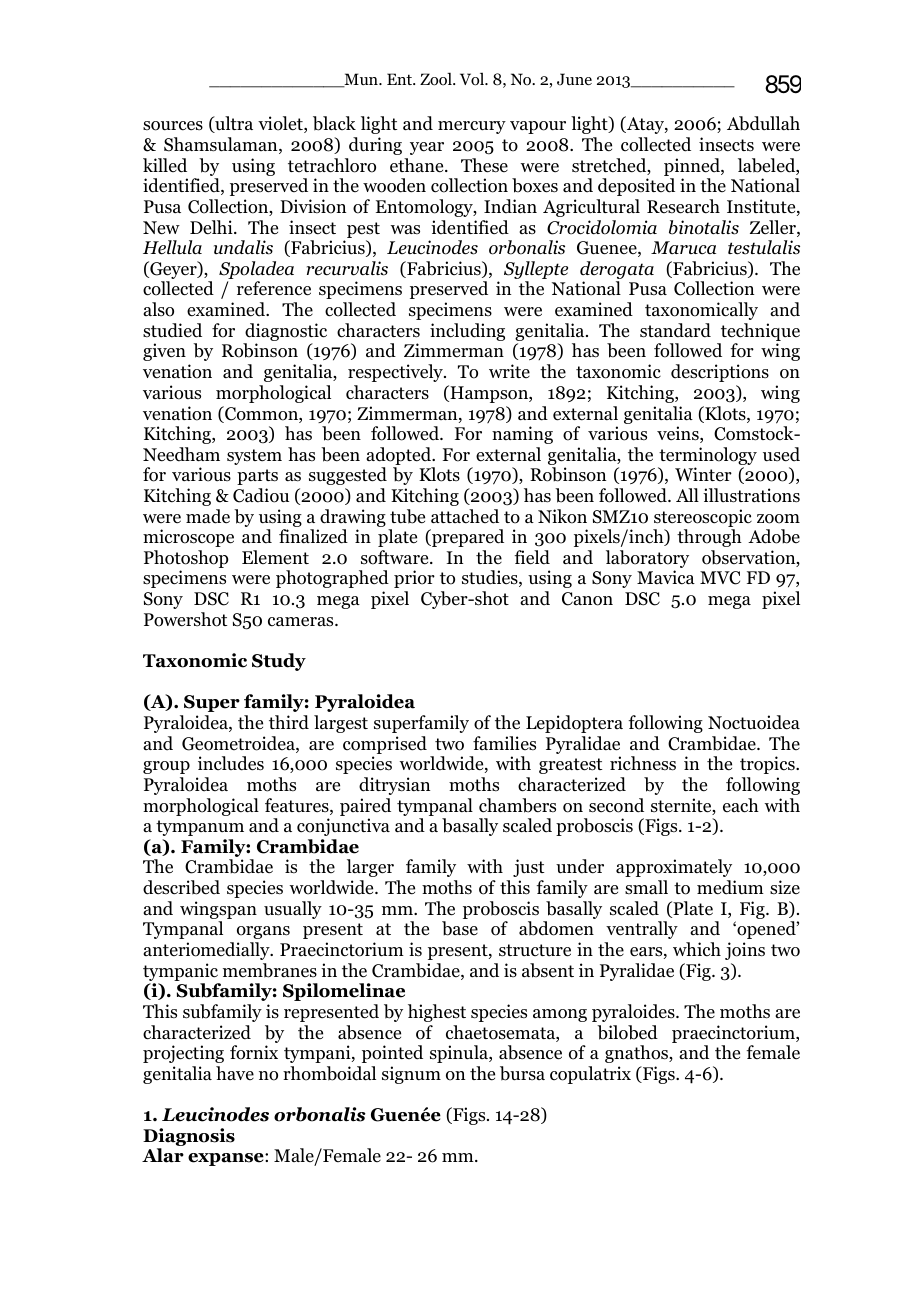 This document has width=915, height=1316. Describe the element at coordinates (763, 123) in the document. I see `Abdullah` at that location.
